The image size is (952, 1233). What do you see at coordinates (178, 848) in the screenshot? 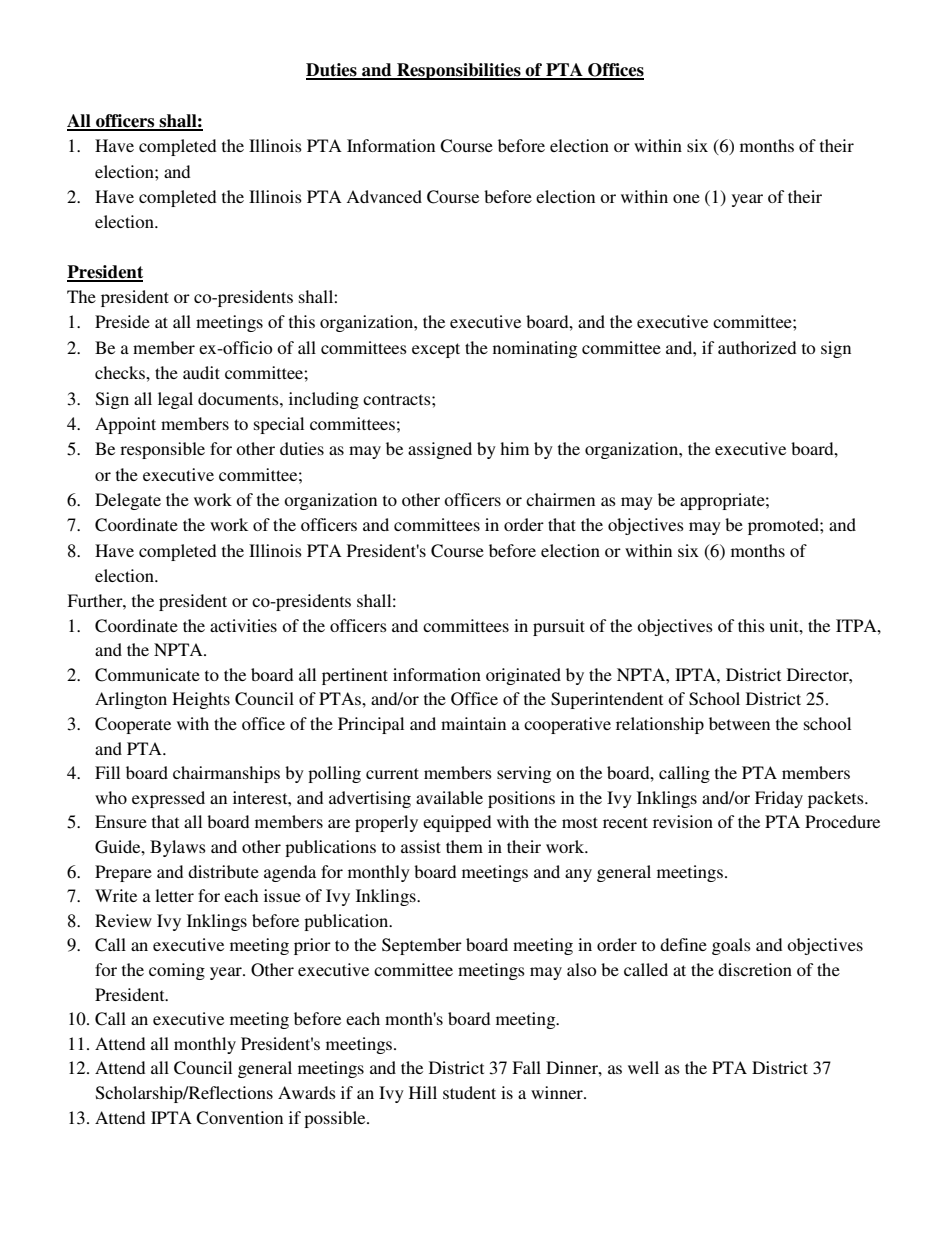
I see `Bylaws` at bounding box center [178, 848].
